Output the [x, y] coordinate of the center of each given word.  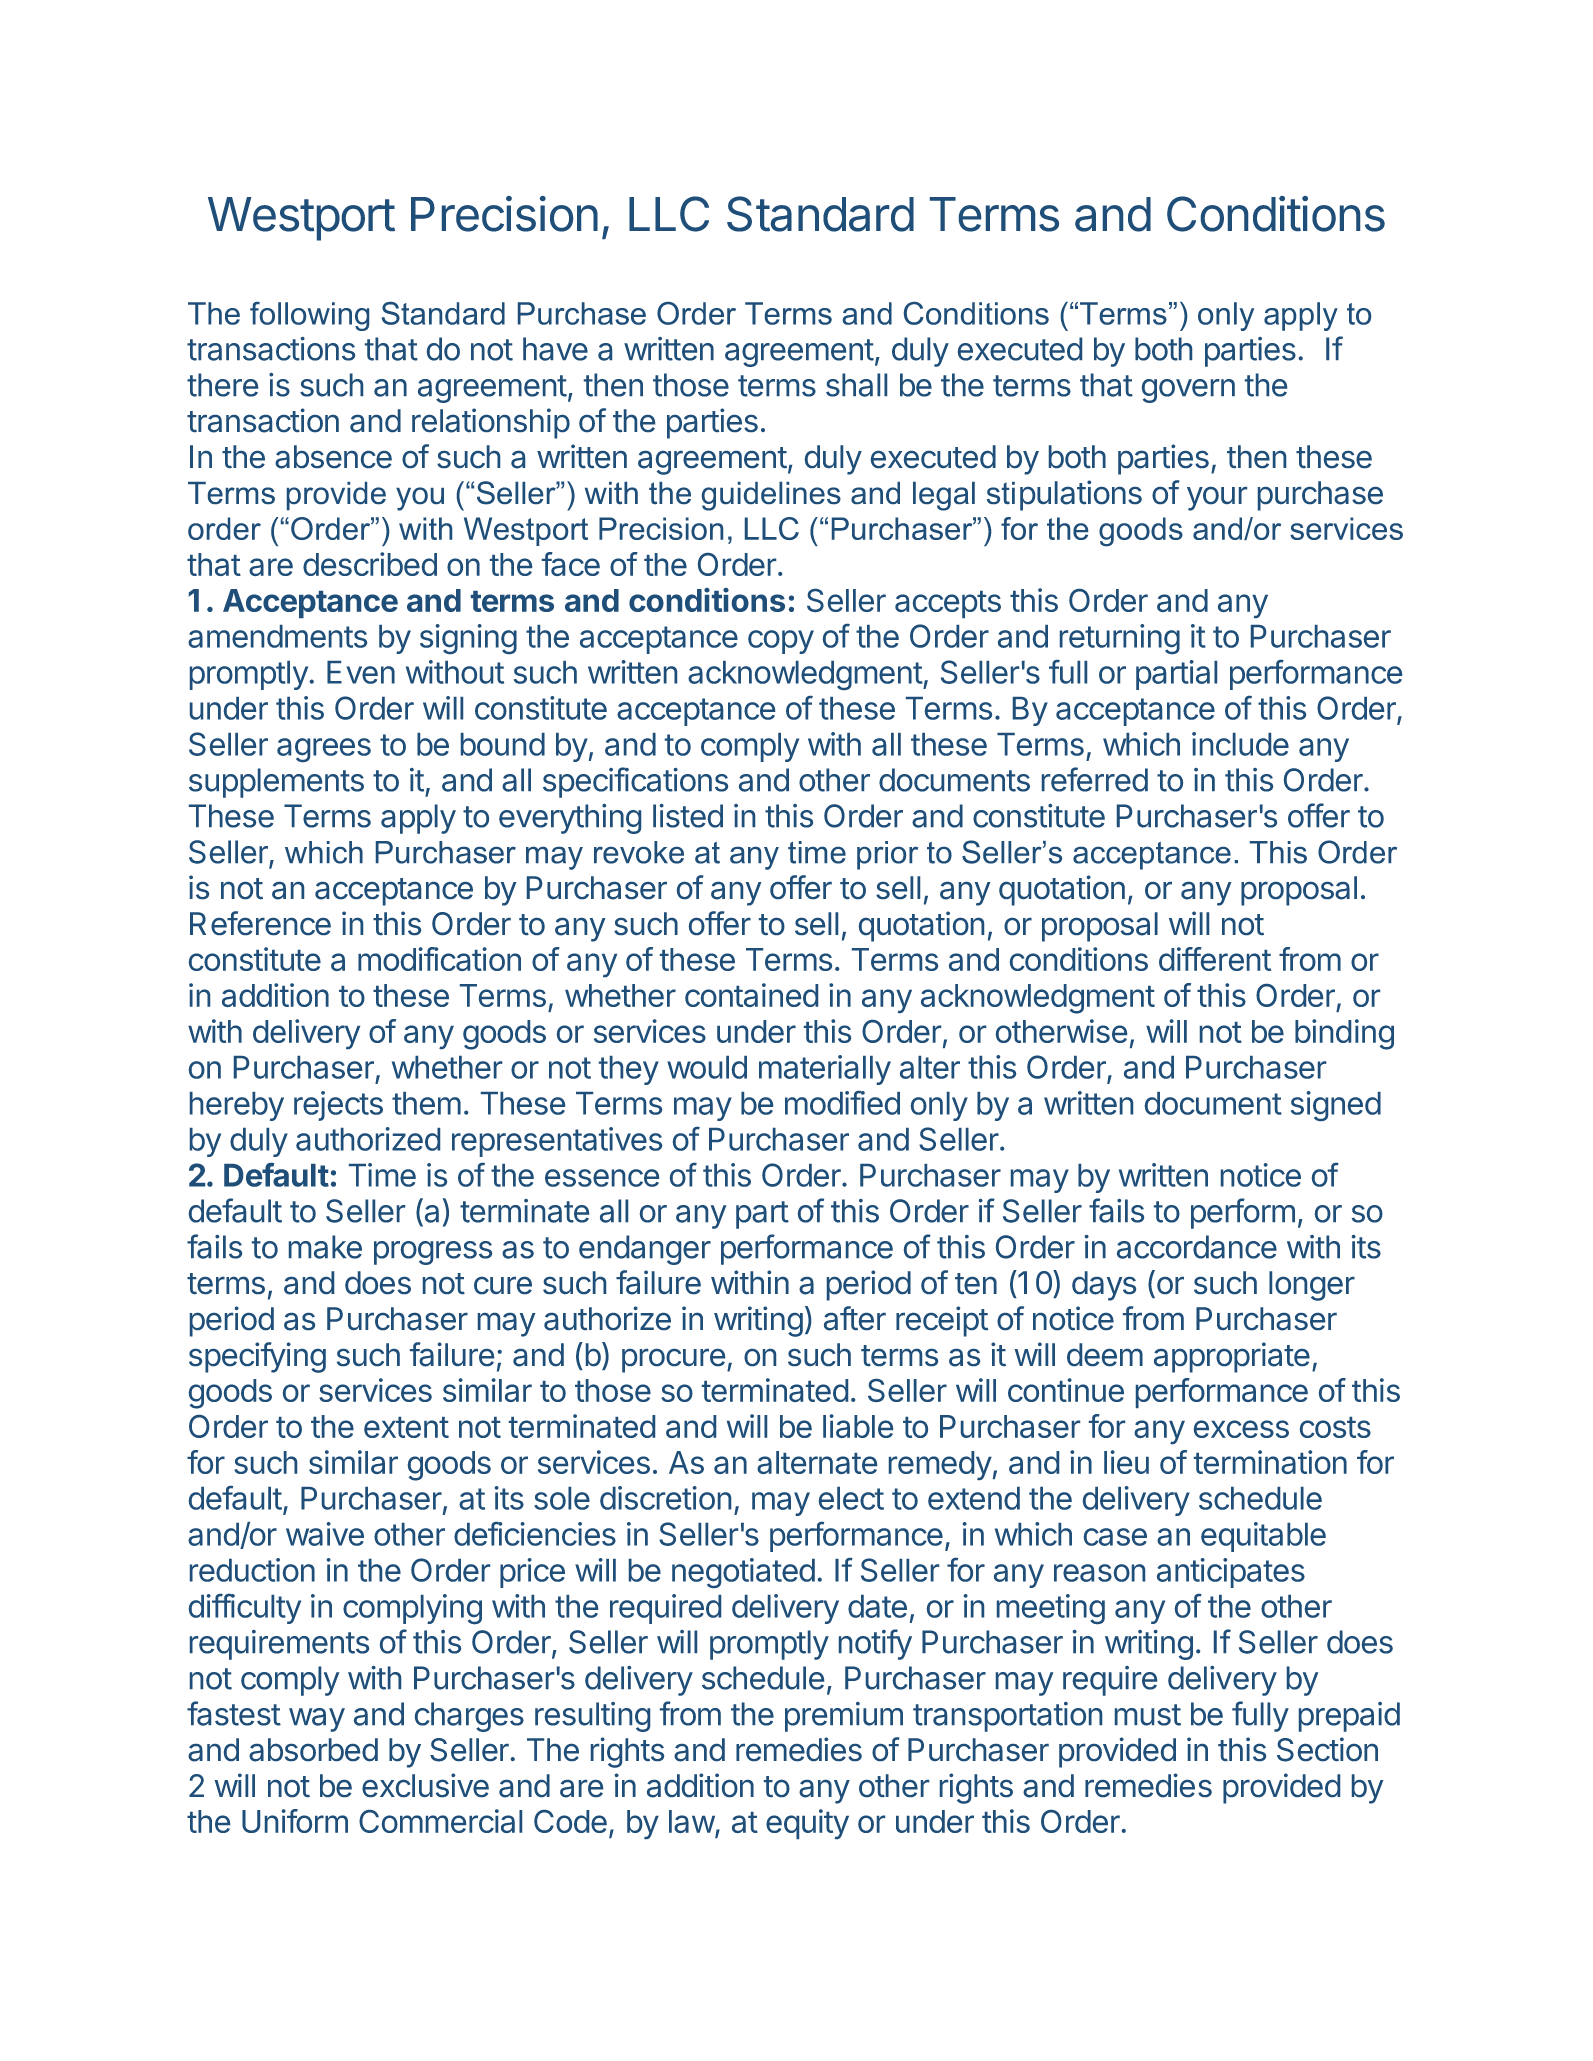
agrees [324, 750]
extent [406, 1427]
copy [781, 642]
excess [1241, 1429]
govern [1188, 391]
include [1240, 744]
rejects [338, 1106]
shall [856, 385]
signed [1336, 1106]
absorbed [313, 1750]
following [309, 316]
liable [858, 1426]
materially [825, 1070]
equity [807, 1824]
